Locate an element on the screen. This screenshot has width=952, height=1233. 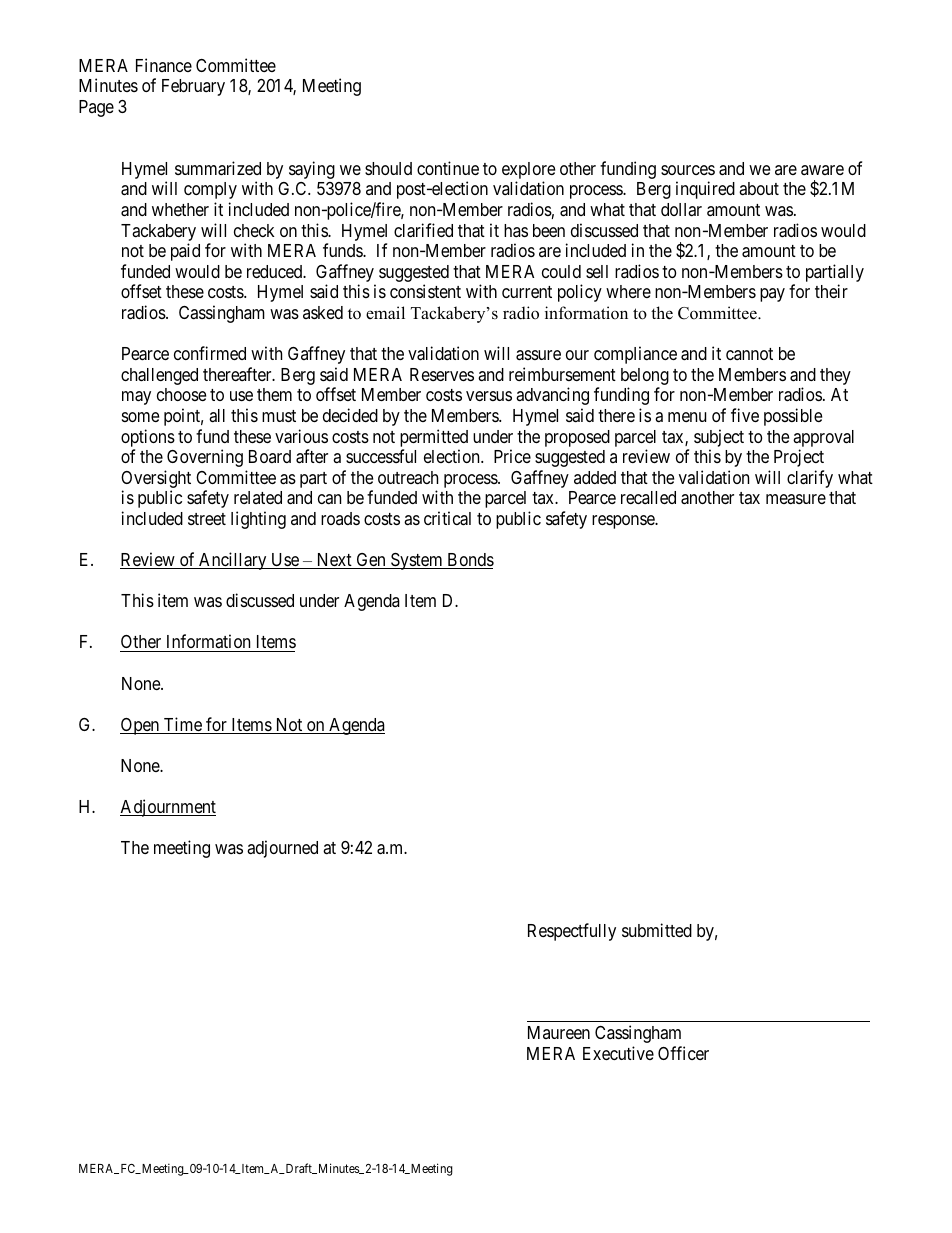
paid is located at coordinates (185, 252).
